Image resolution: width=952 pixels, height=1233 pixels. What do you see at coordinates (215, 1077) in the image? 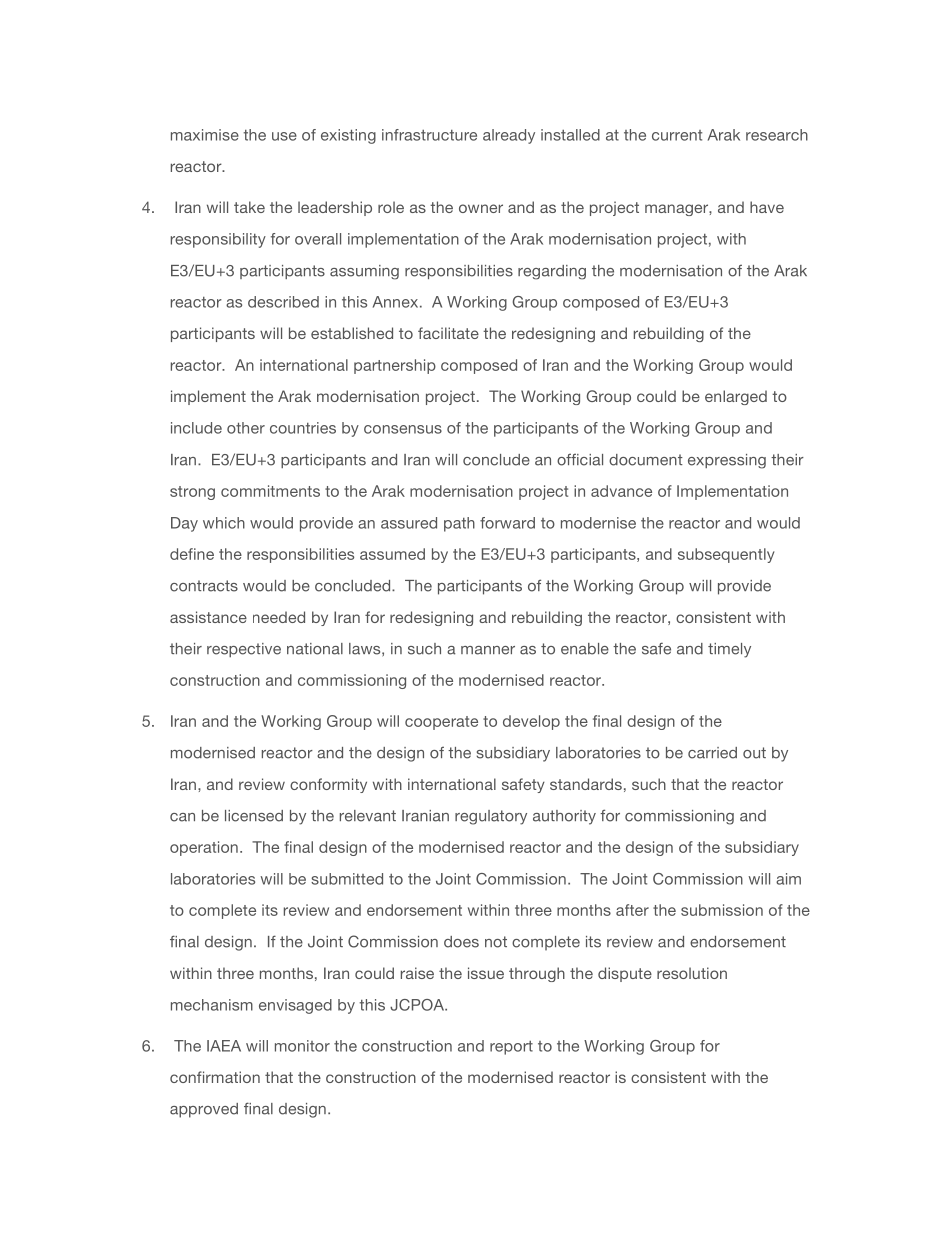
I see `confirmation` at bounding box center [215, 1077].
